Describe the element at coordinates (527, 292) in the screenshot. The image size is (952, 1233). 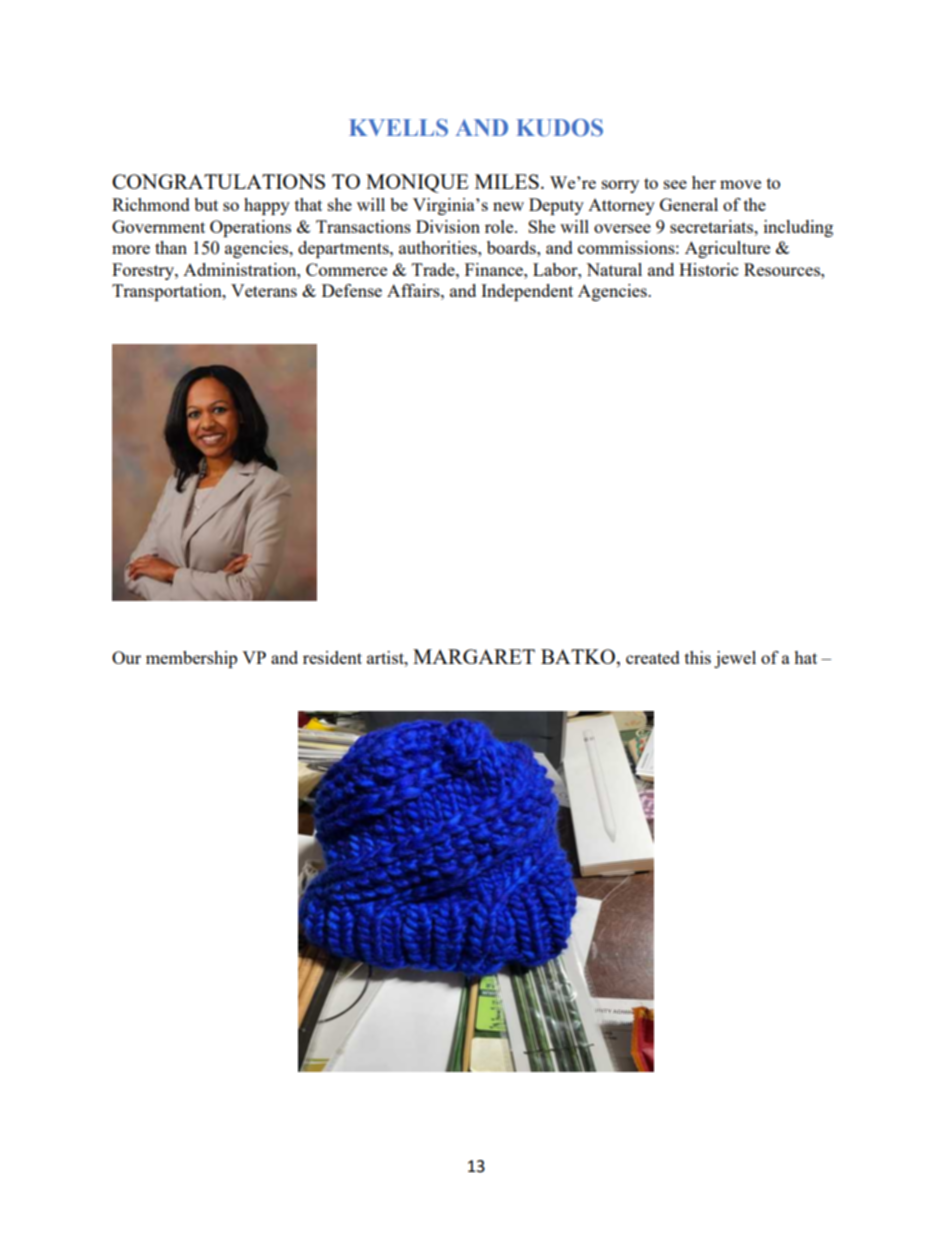
I see `Independent` at that location.
